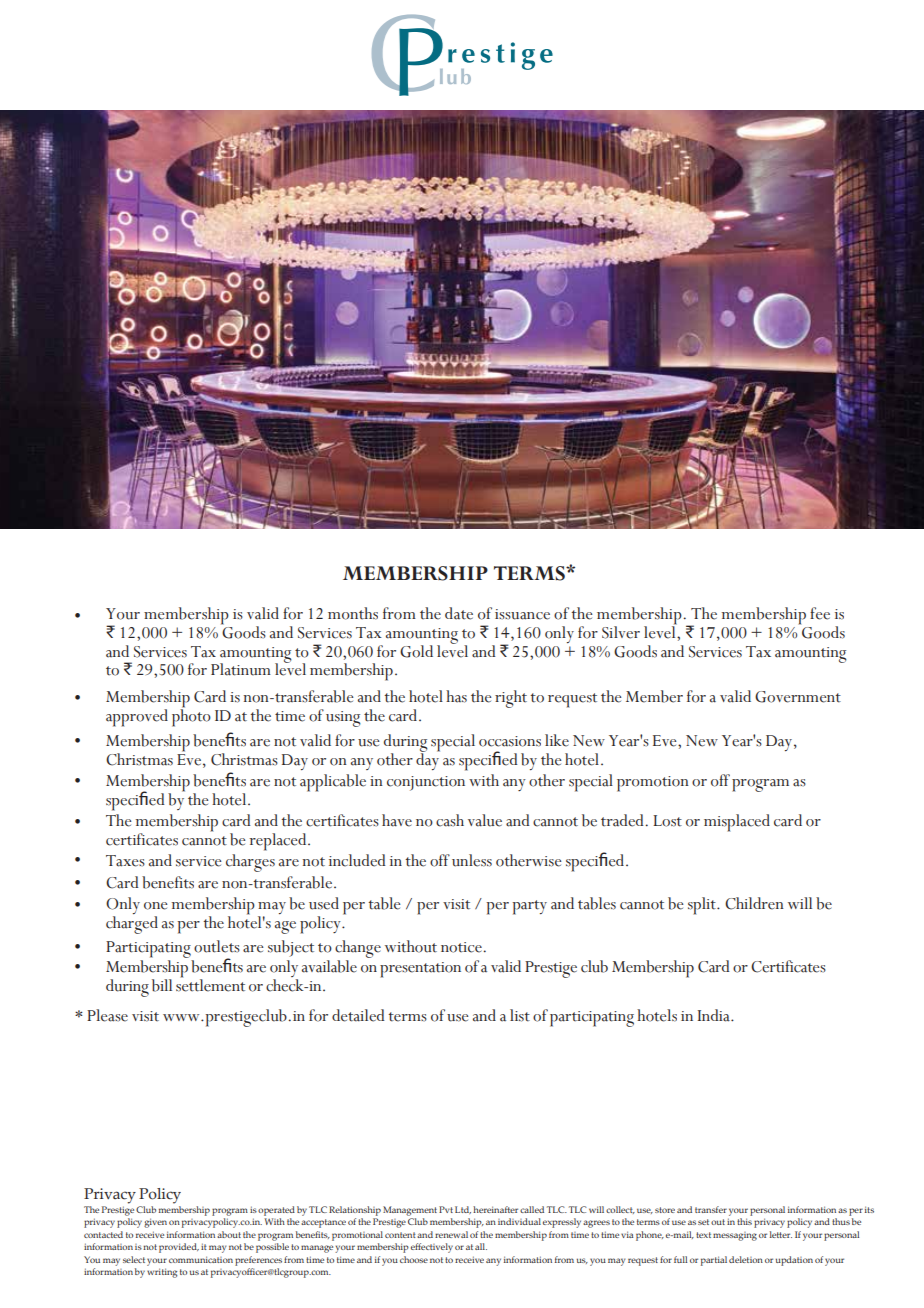 The height and width of the document is (1308, 924). I want to click on notice, so click(461, 947).
